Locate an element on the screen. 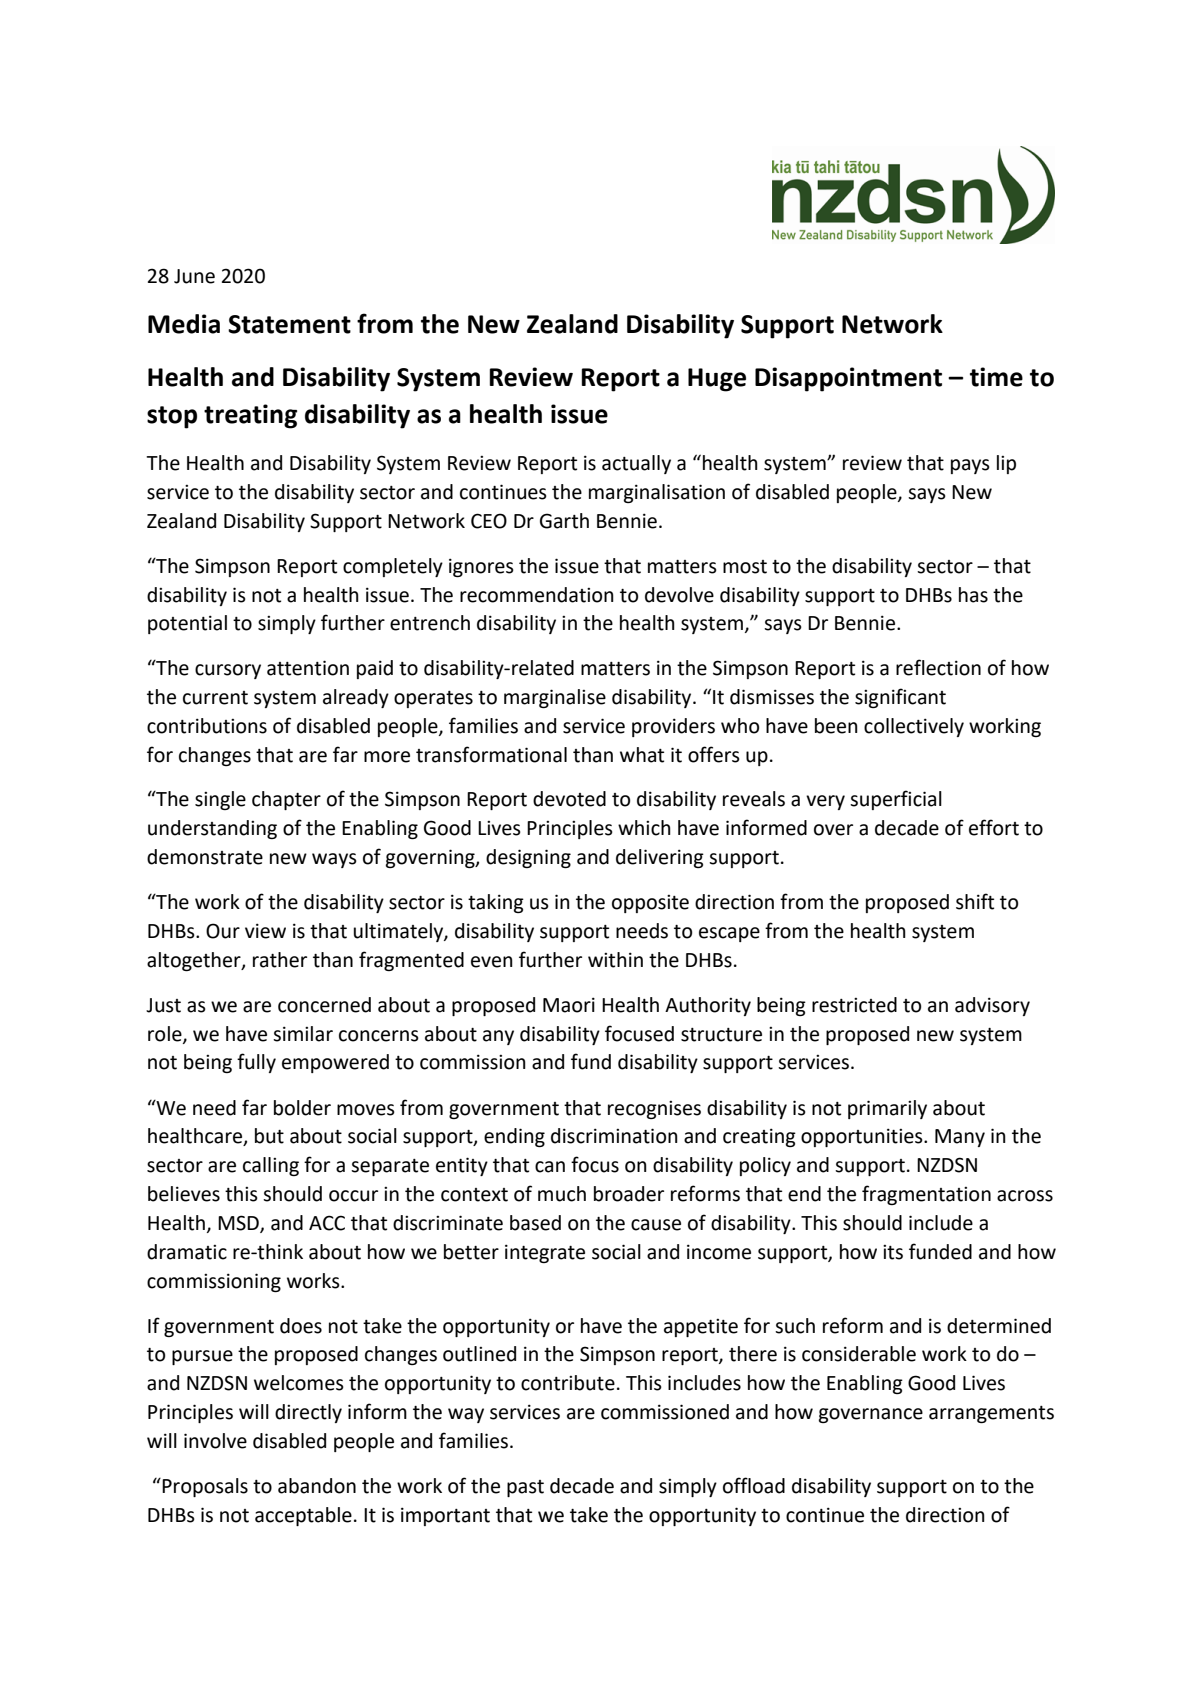 This screenshot has width=1199, height=1695. Our is located at coordinates (223, 931).
